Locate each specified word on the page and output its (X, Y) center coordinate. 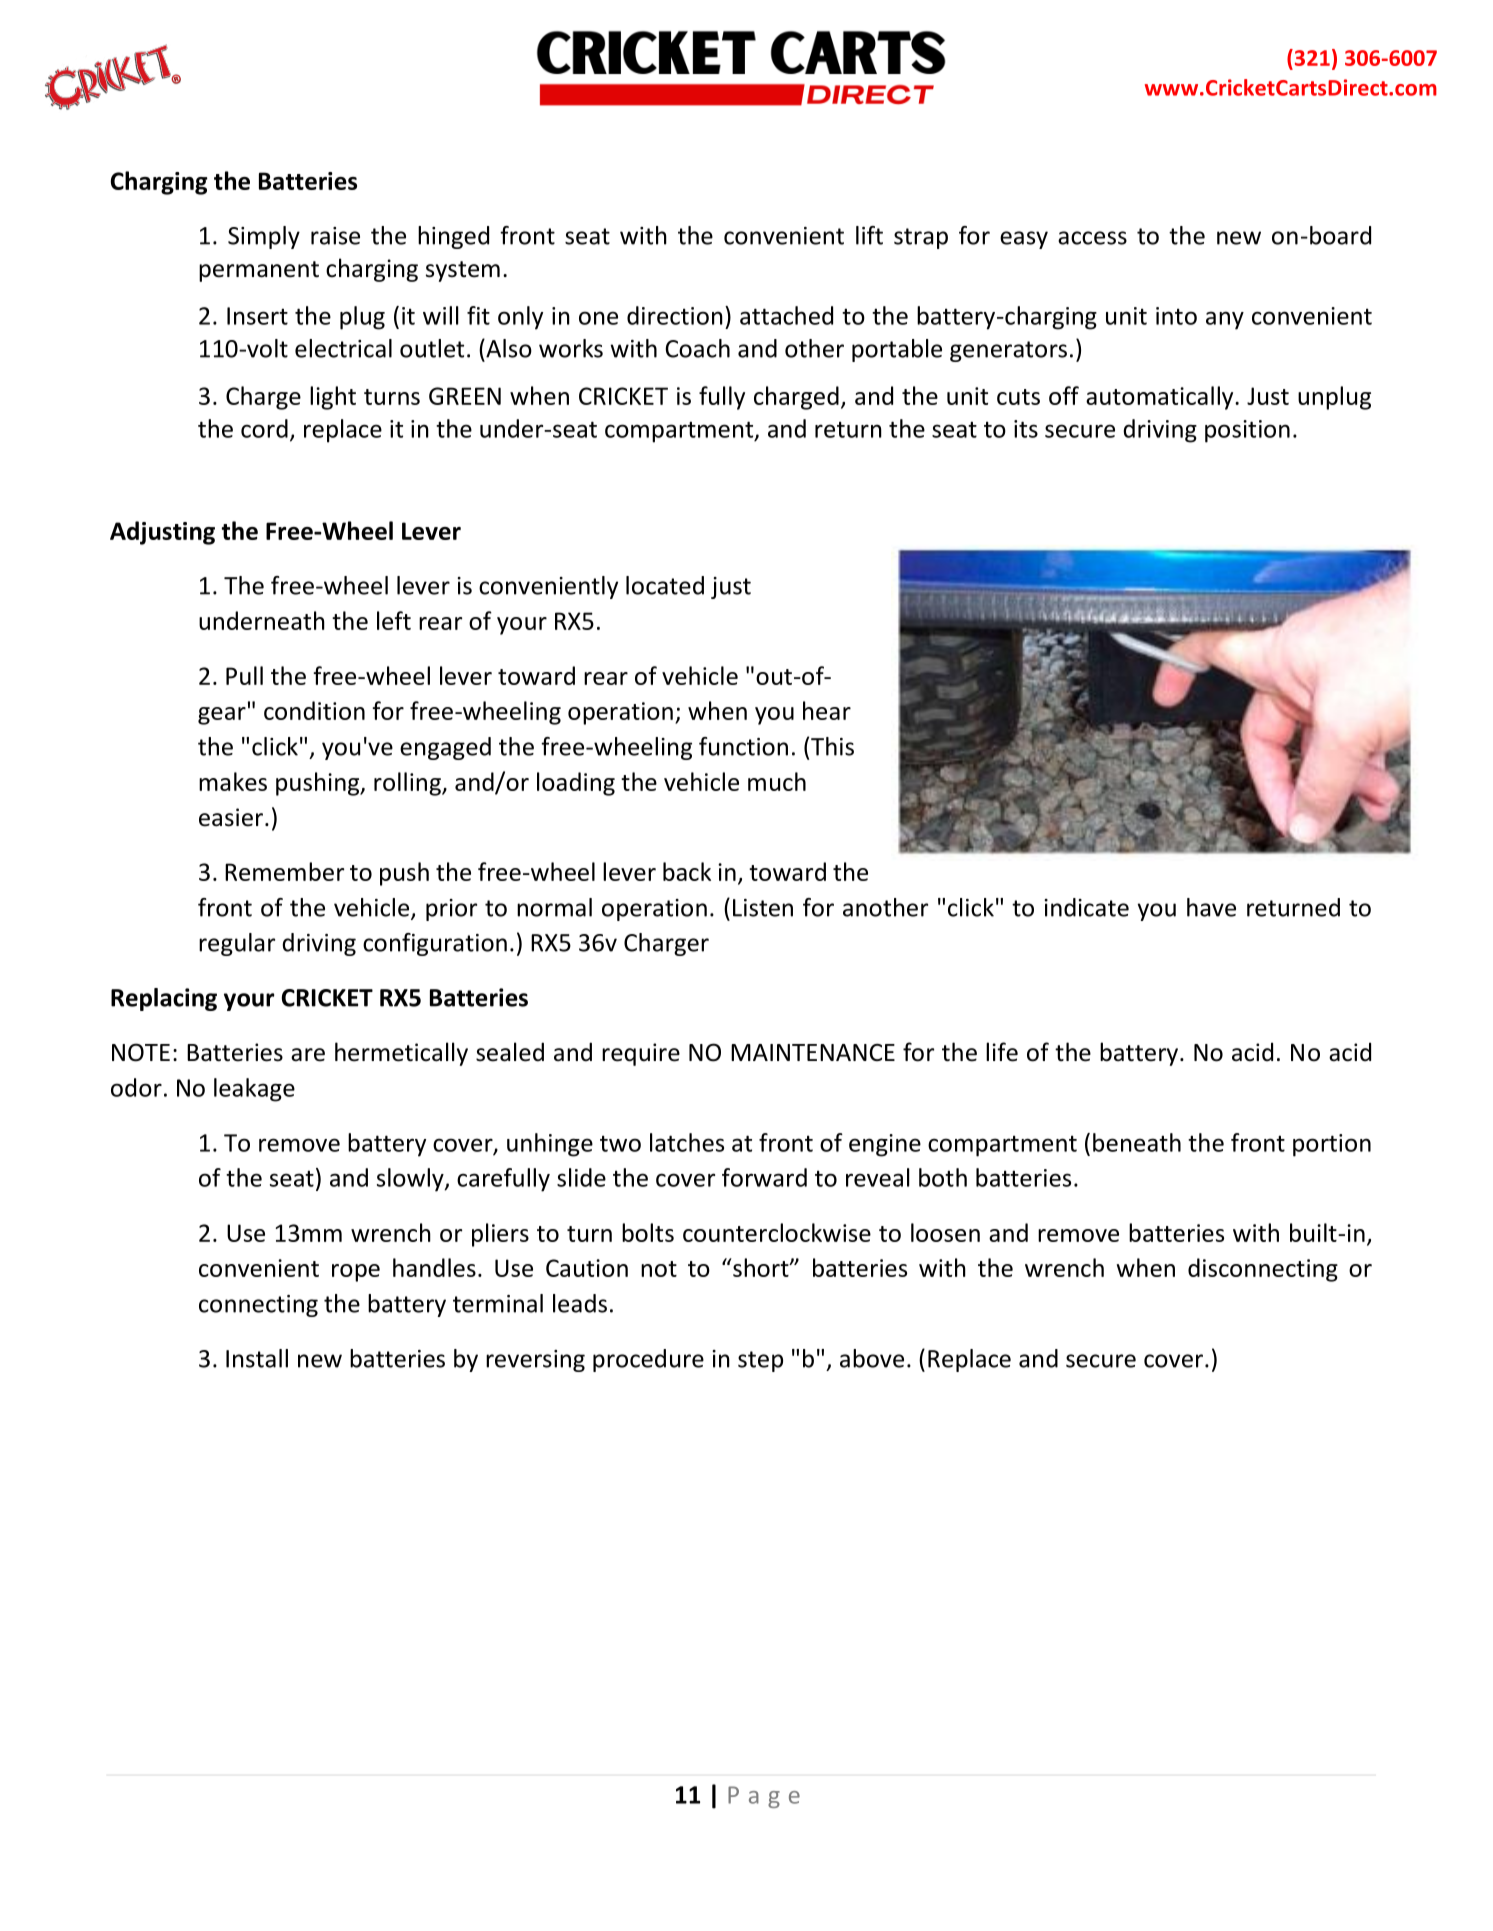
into (1176, 316)
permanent (259, 271)
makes (233, 781)
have (1211, 907)
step (760, 1361)
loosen (945, 1232)
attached (786, 315)
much (777, 781)
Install (257, 1358)
